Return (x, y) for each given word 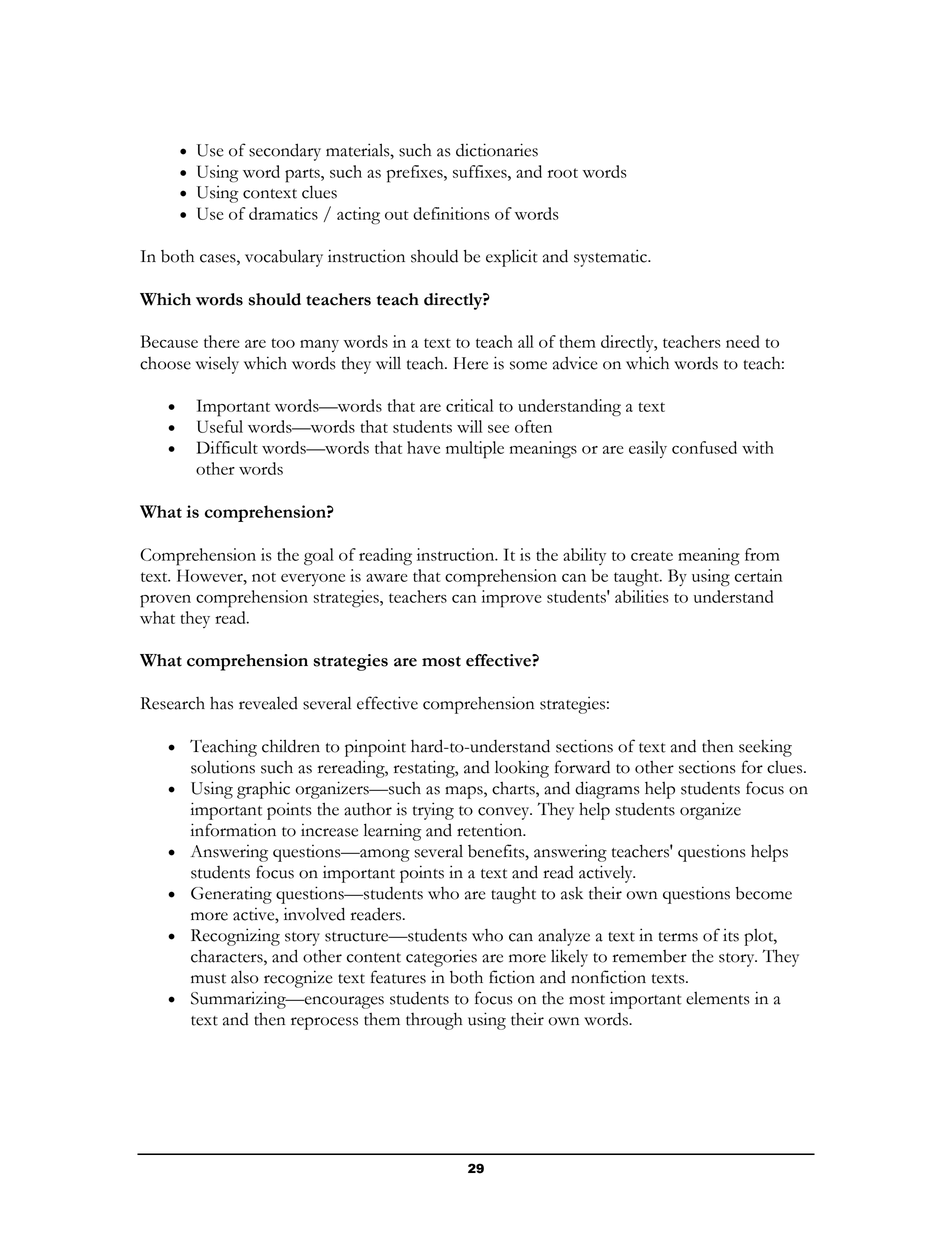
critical (469, 405)
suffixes (481, 171)
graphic (263, 790)
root (563, 173)
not (264, 577)
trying (433, 811)
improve (511, 599)
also (245, 977)
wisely (217, 365)
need (743, 341)
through (434, 1021)
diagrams (607, 790)
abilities (642, 596)
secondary (285, 152)
